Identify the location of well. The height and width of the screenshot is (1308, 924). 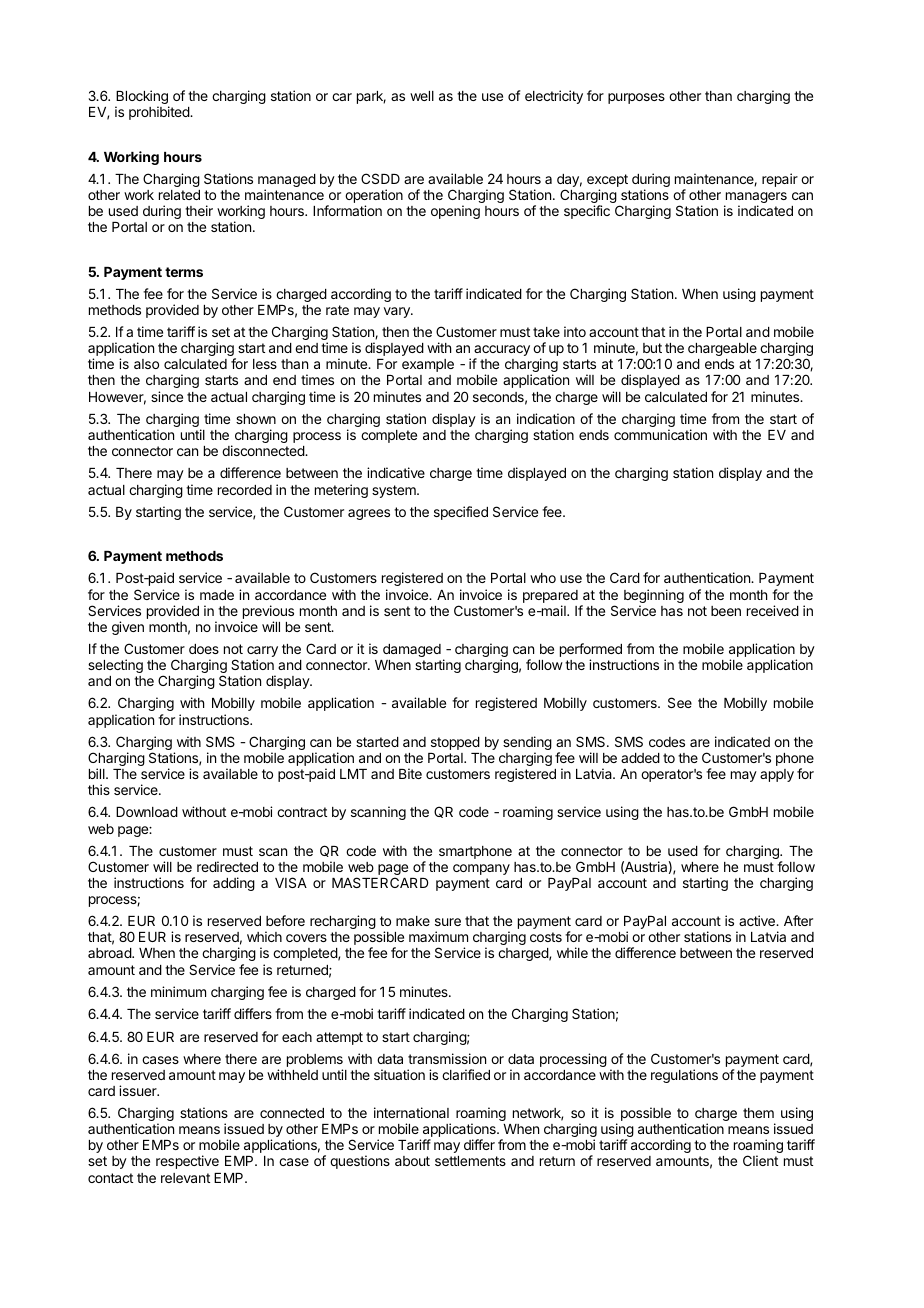
(422, 96).
